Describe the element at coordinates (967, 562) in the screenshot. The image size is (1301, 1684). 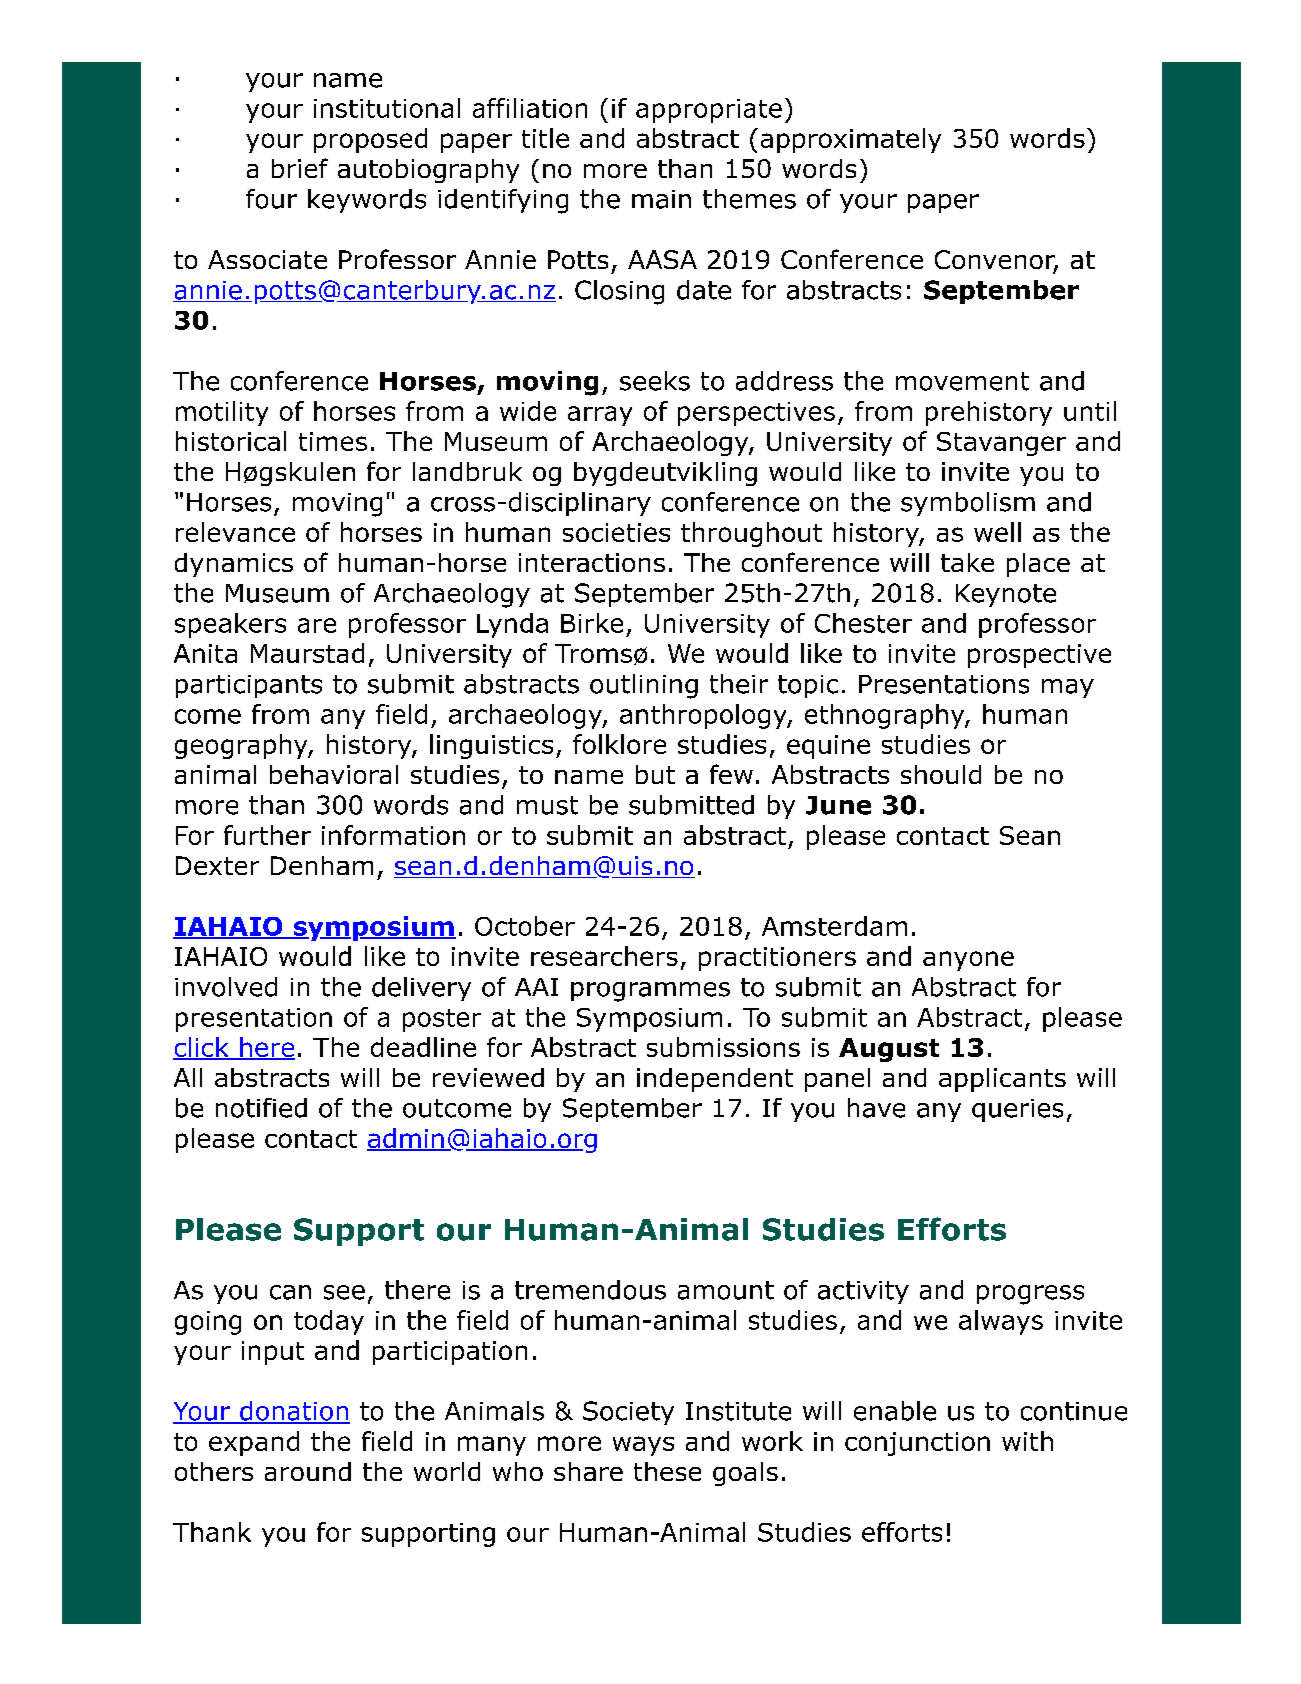
I see `take` at that location.
